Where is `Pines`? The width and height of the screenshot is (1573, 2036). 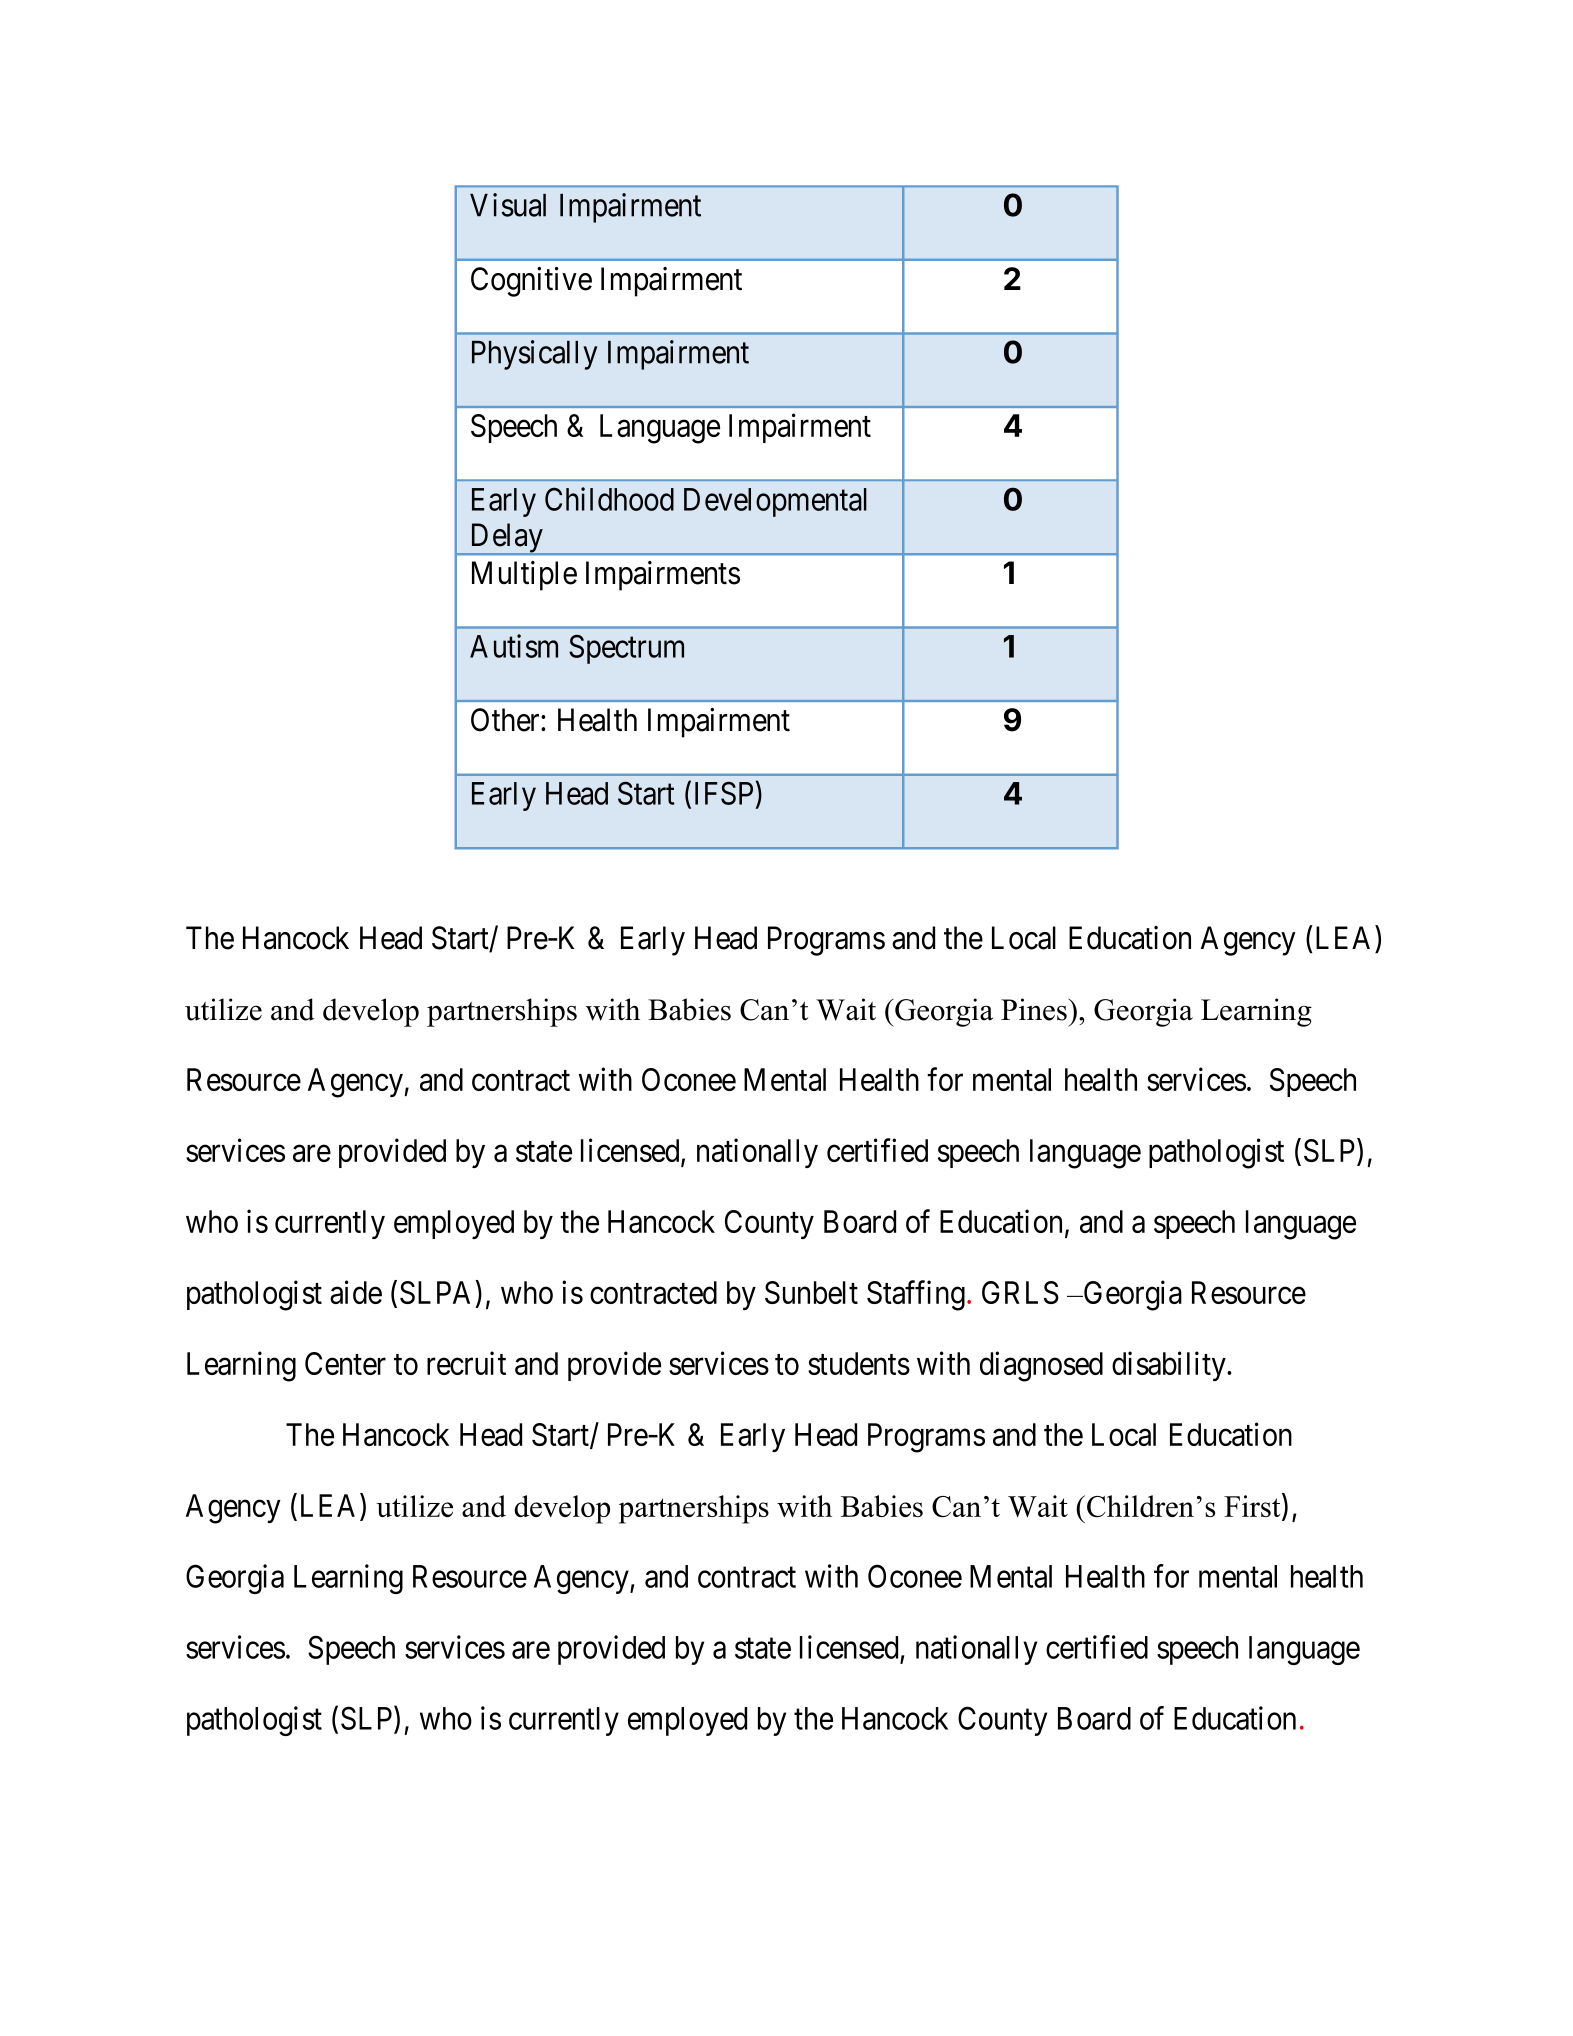 Pines is located at coordinates (1035, 1009).
